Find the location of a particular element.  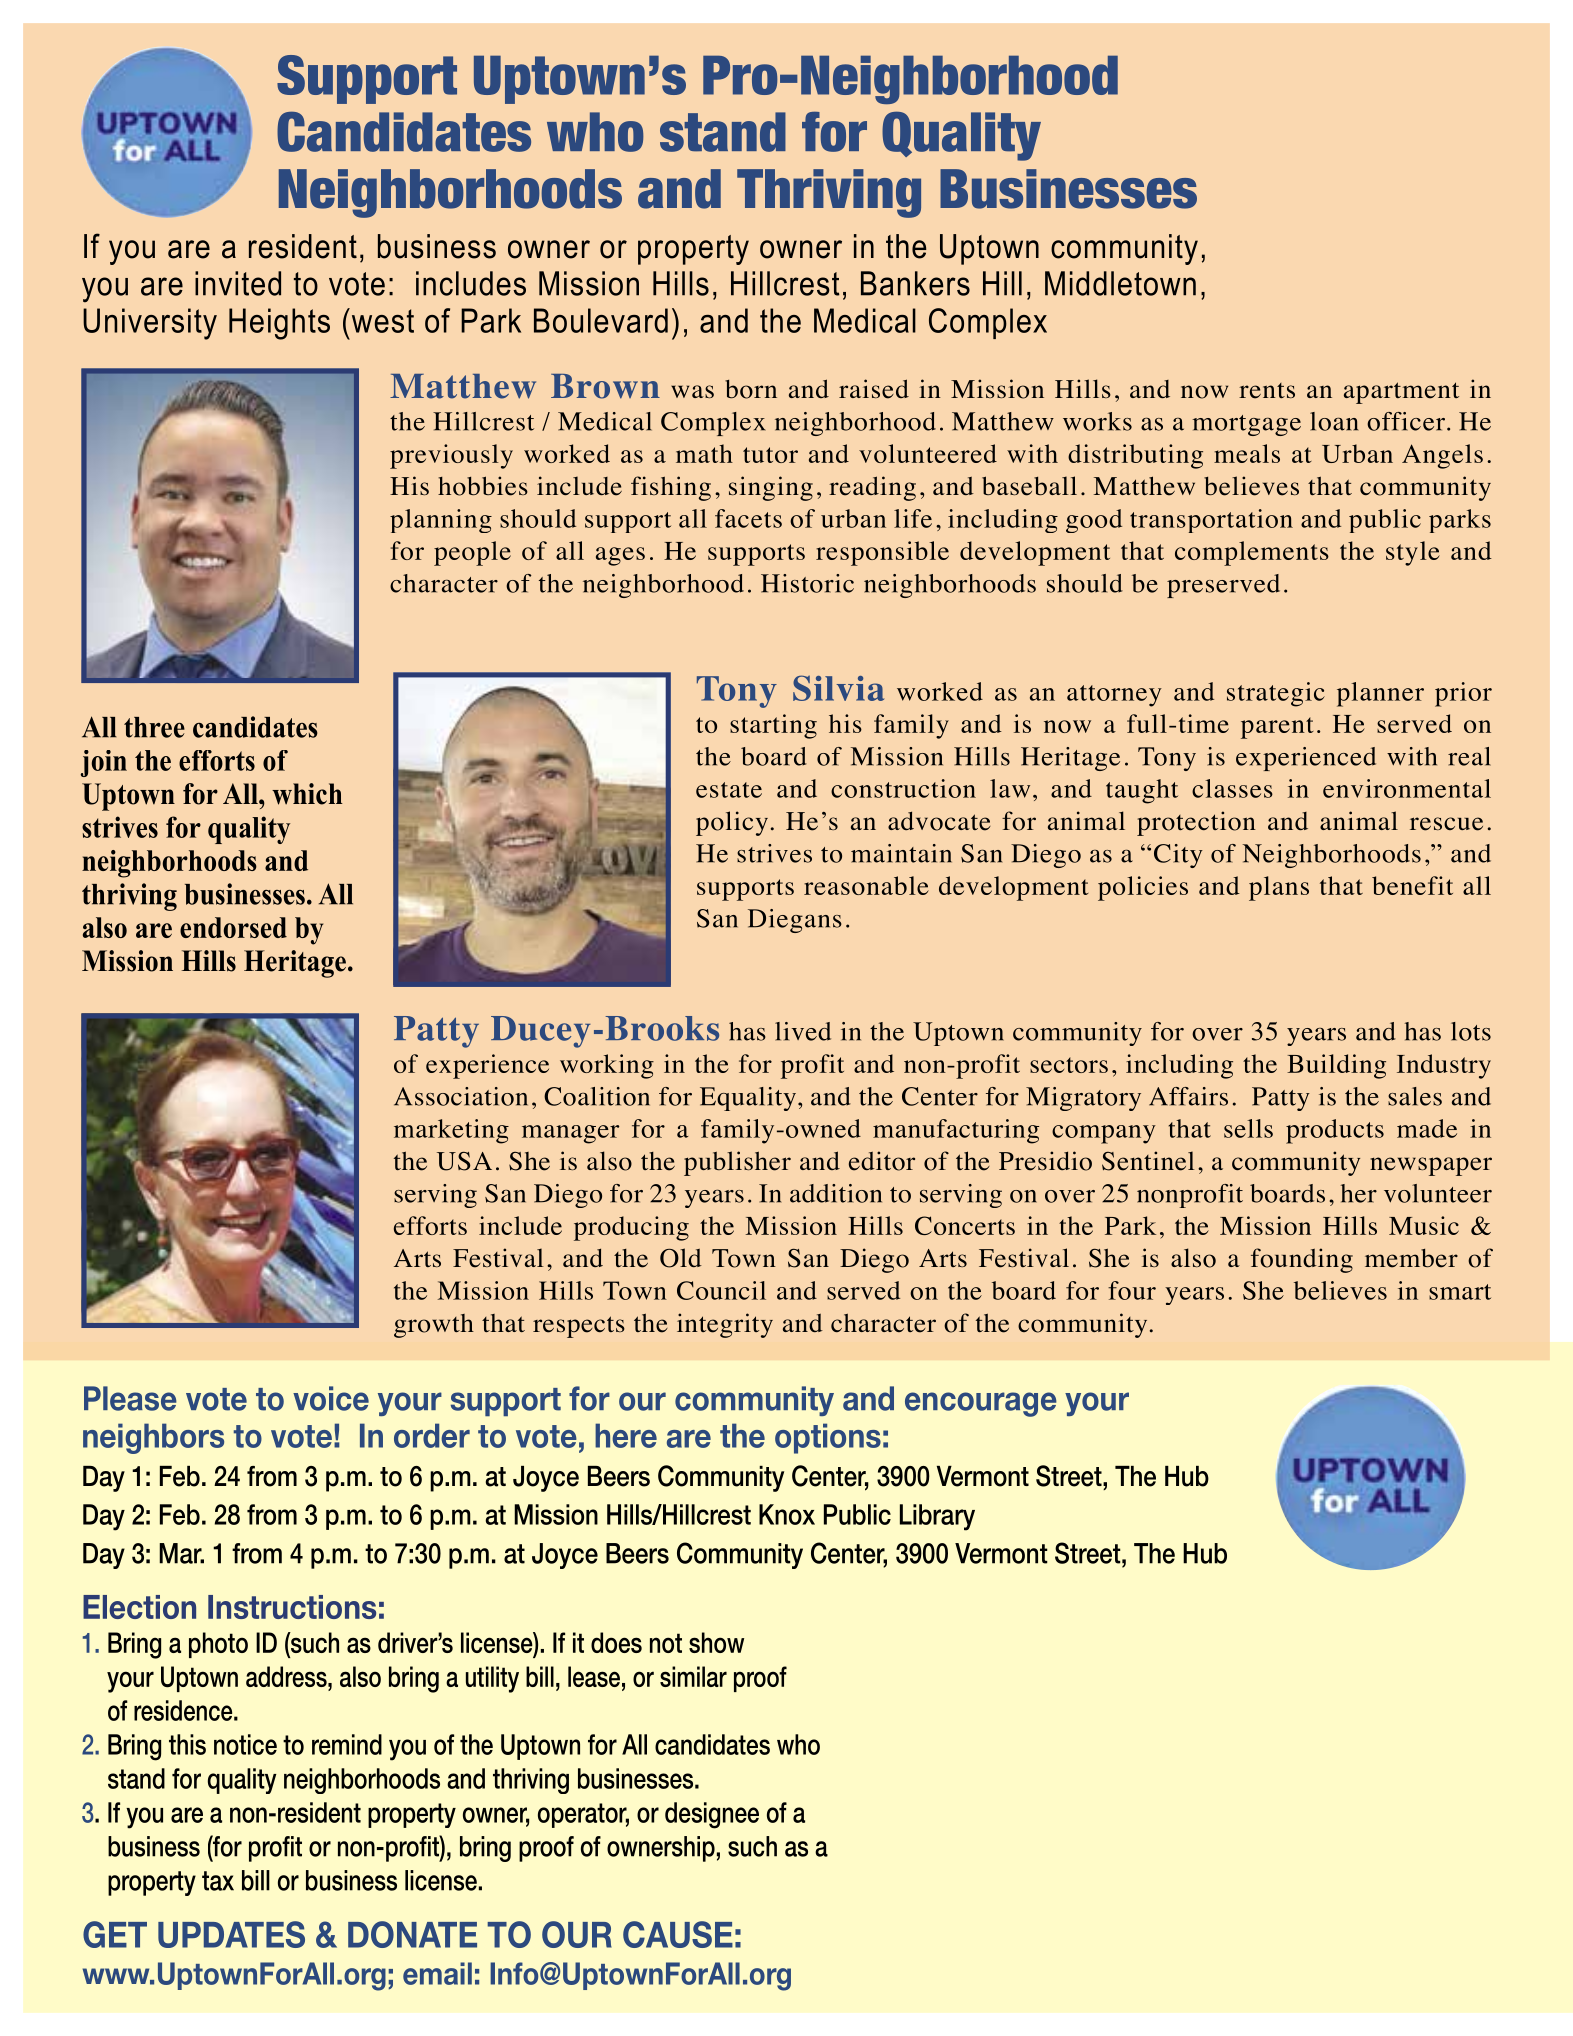

voice is located at coordinates (331, 1398).
